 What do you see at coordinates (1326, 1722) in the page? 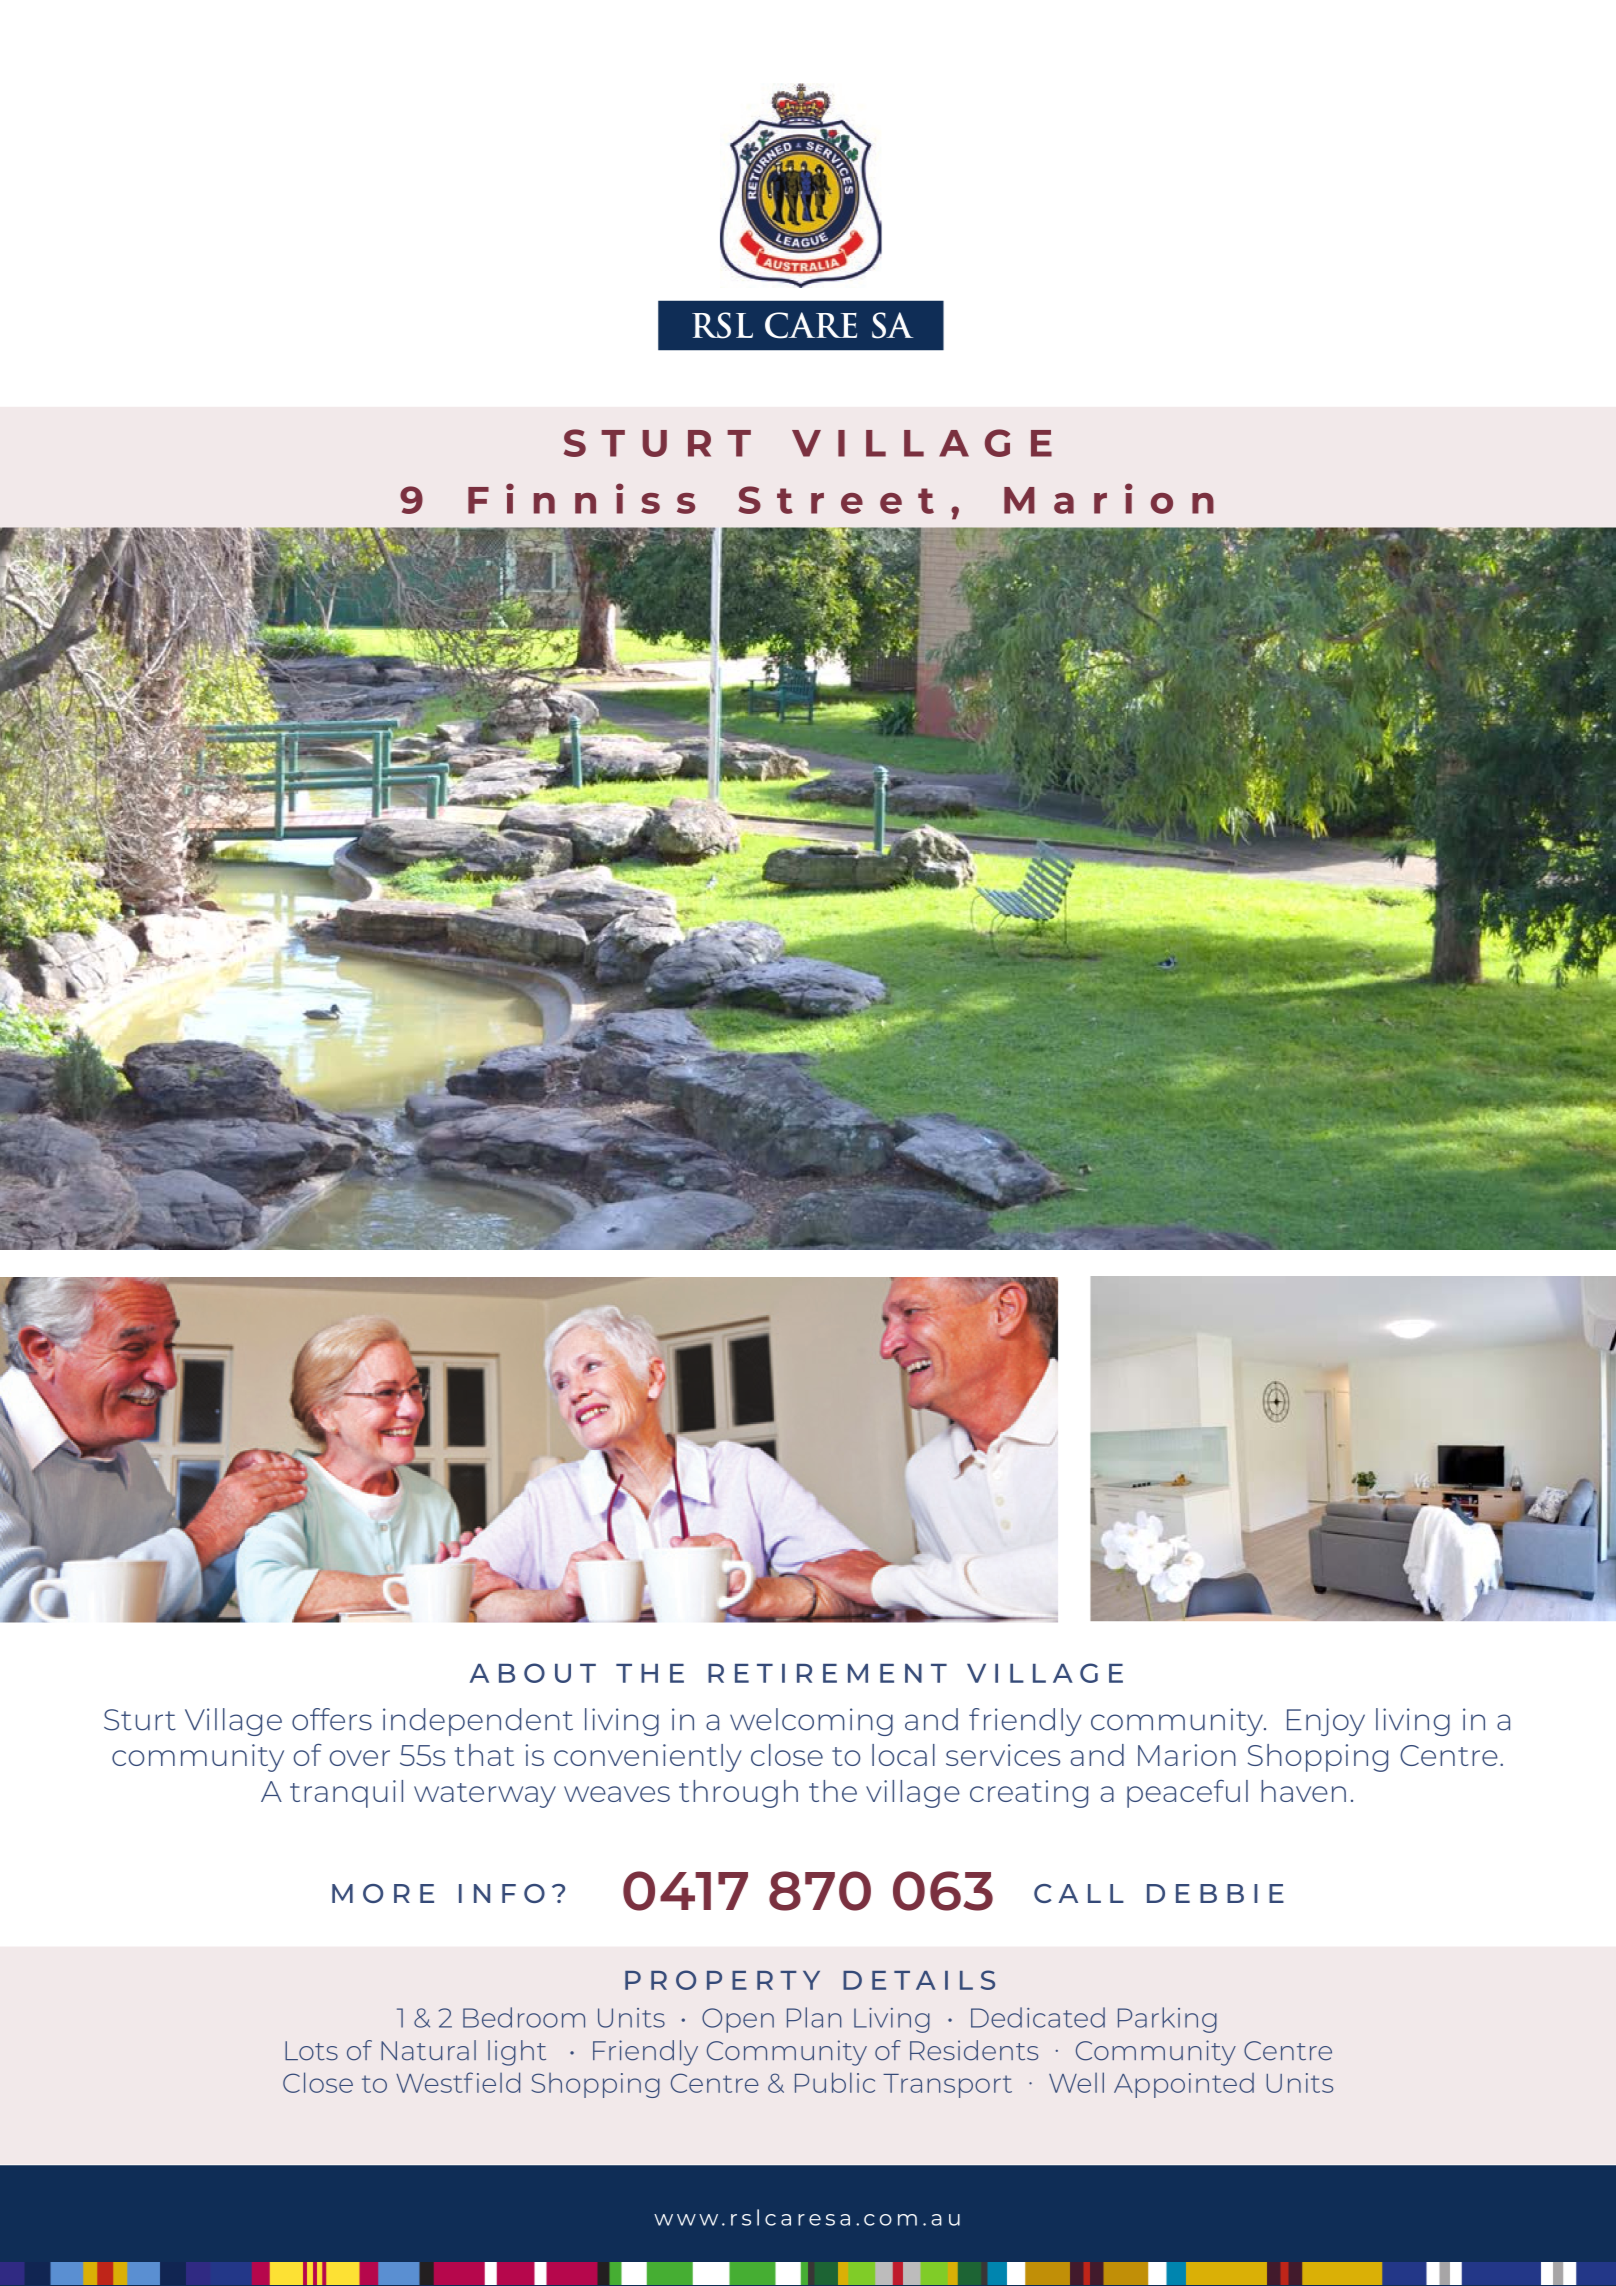
I see `Enjoy` at bounding box center [1326, 1722].
